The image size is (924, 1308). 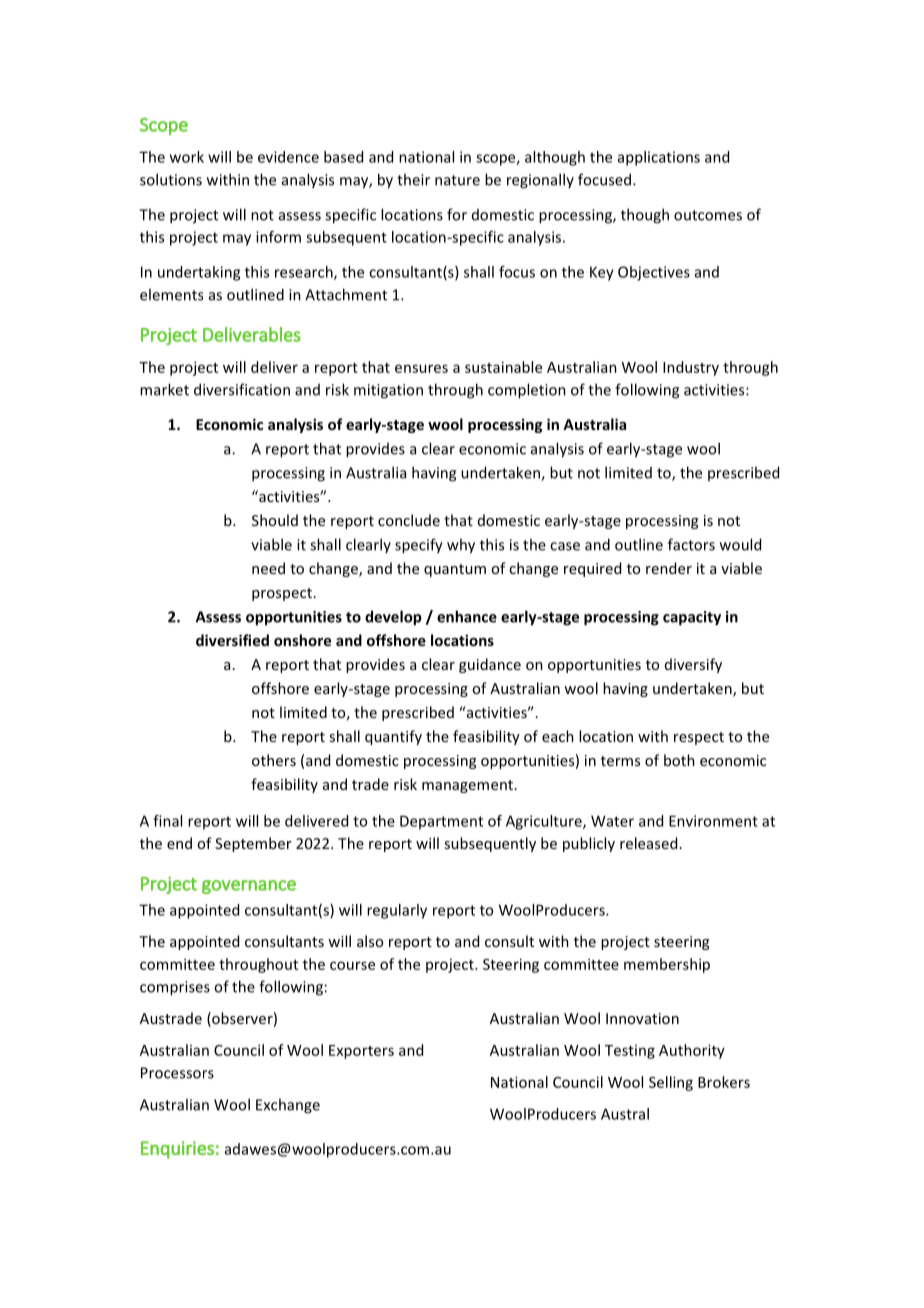 I want to click on September, so click(x=253, y=844).
